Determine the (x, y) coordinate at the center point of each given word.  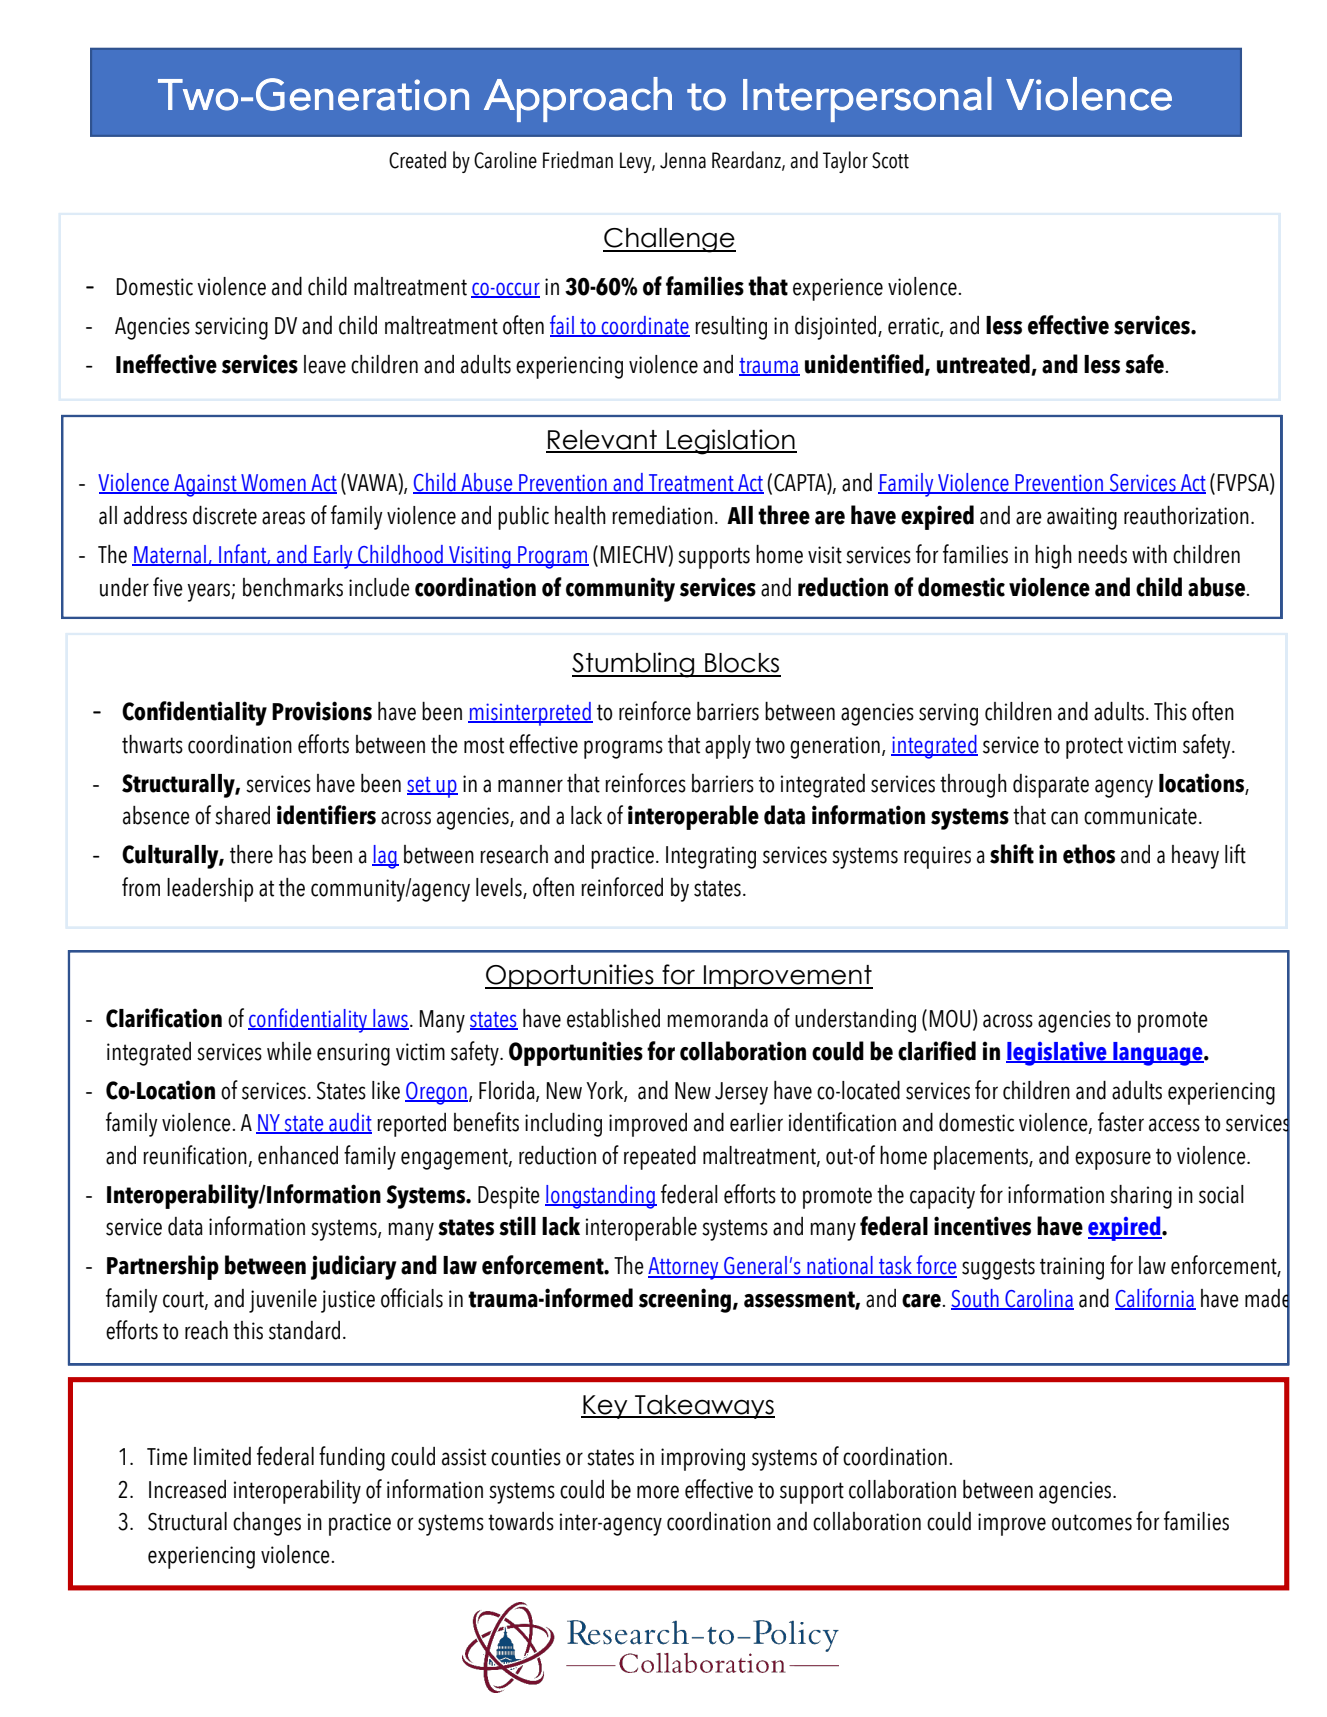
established (613, 1018)
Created (417, 160)
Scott (890, 160)
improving (703, 1459)
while (289, 1051)
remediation (662, 515)
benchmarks (293, 587)
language (1158, 1054)
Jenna (683, 160)
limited (222, 1456)
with (1149, 554)
